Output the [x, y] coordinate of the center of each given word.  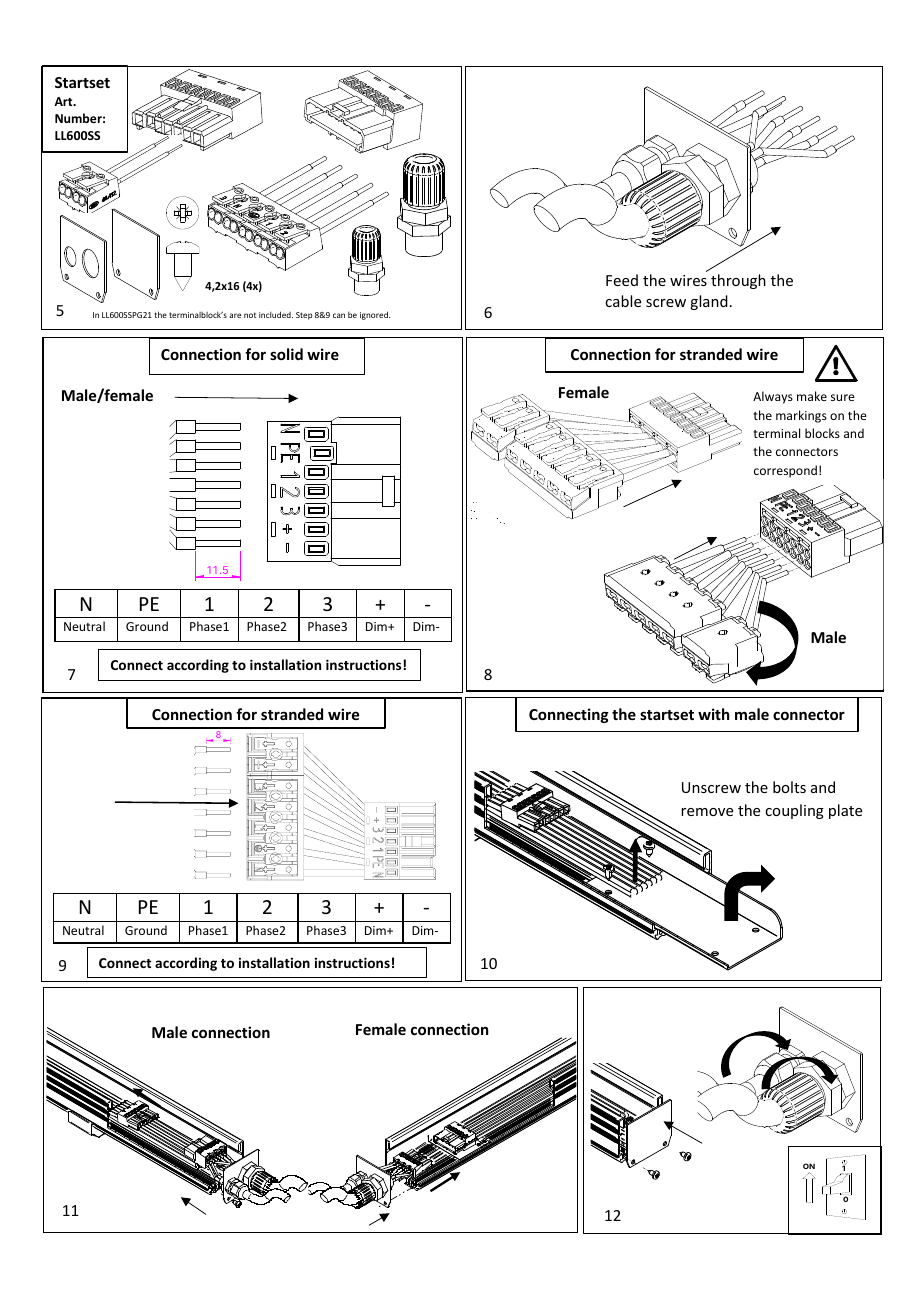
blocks [822, 433]
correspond [785, 471]
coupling [794, 811]
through [738, 281]
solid [286, 354]
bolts [789, 787]
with [713, 714]
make [812, 396]
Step [304, 316]
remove [707, 812]
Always [773, 397]
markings [801, 416]
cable [623, 301]
